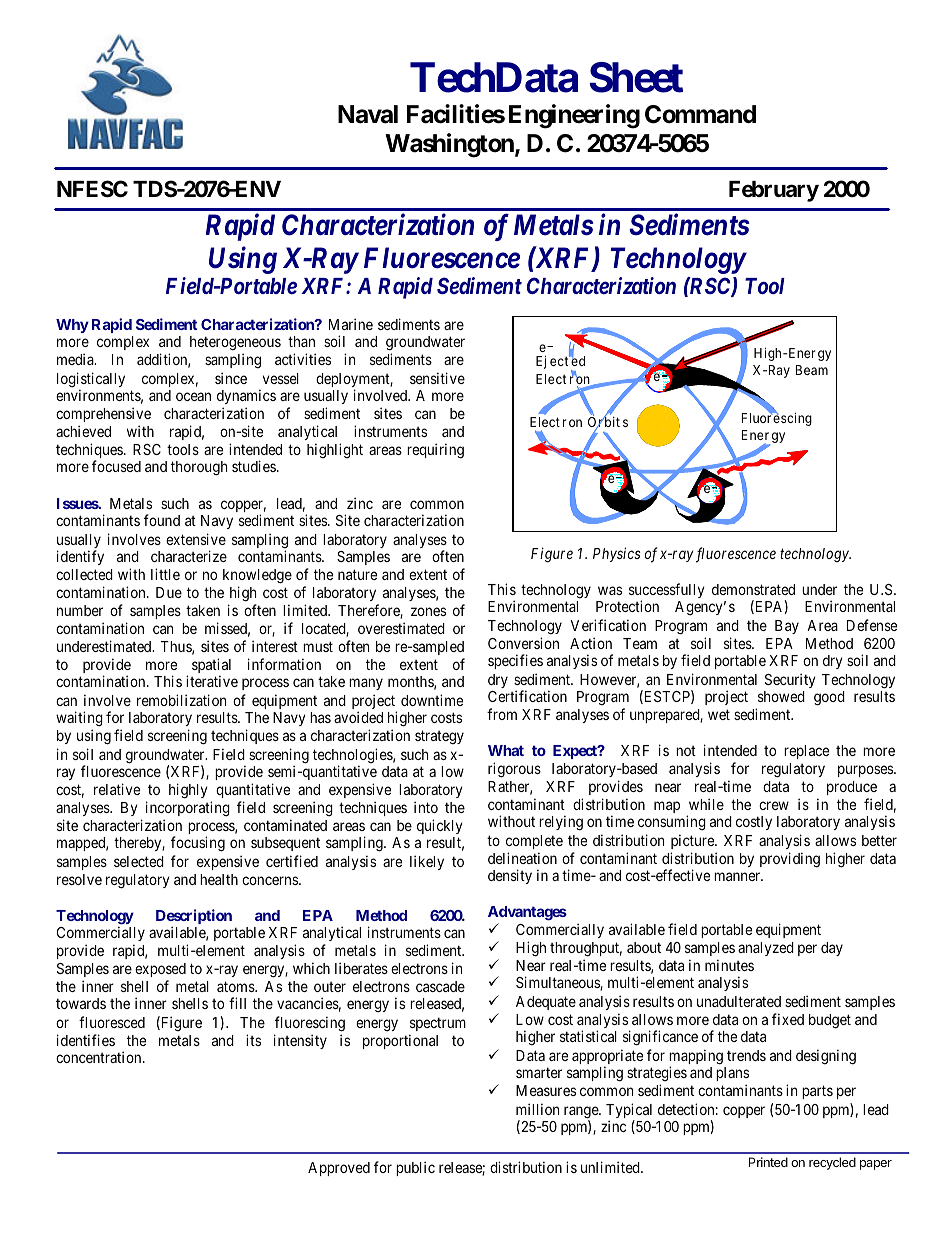 Image resolution: width=952 pixels, height=1233 pixels. Describe the element at coordinates (169, 592) in the image. I see `Due` at that location.
